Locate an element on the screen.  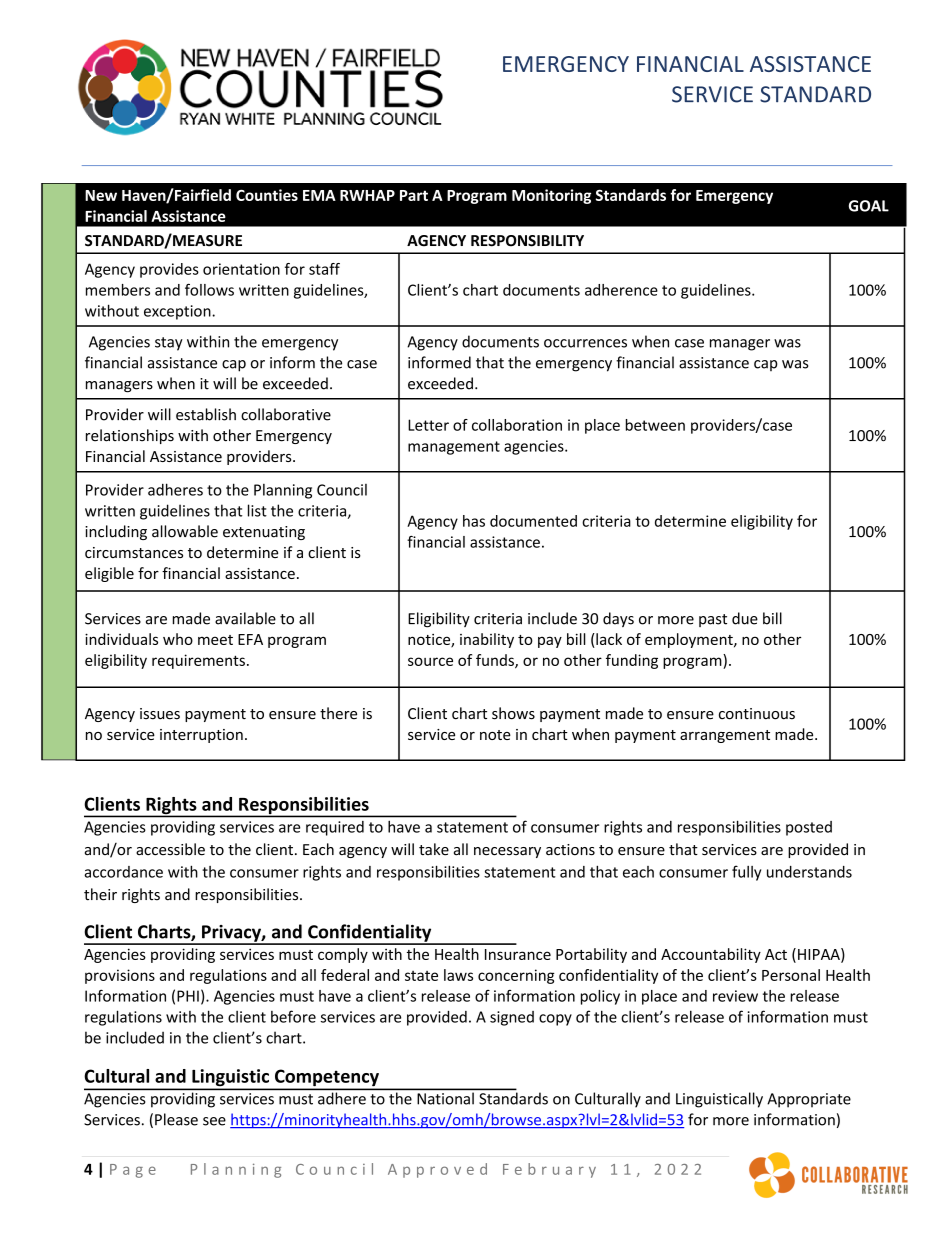
Please is located at coordinates (176, 1119).
